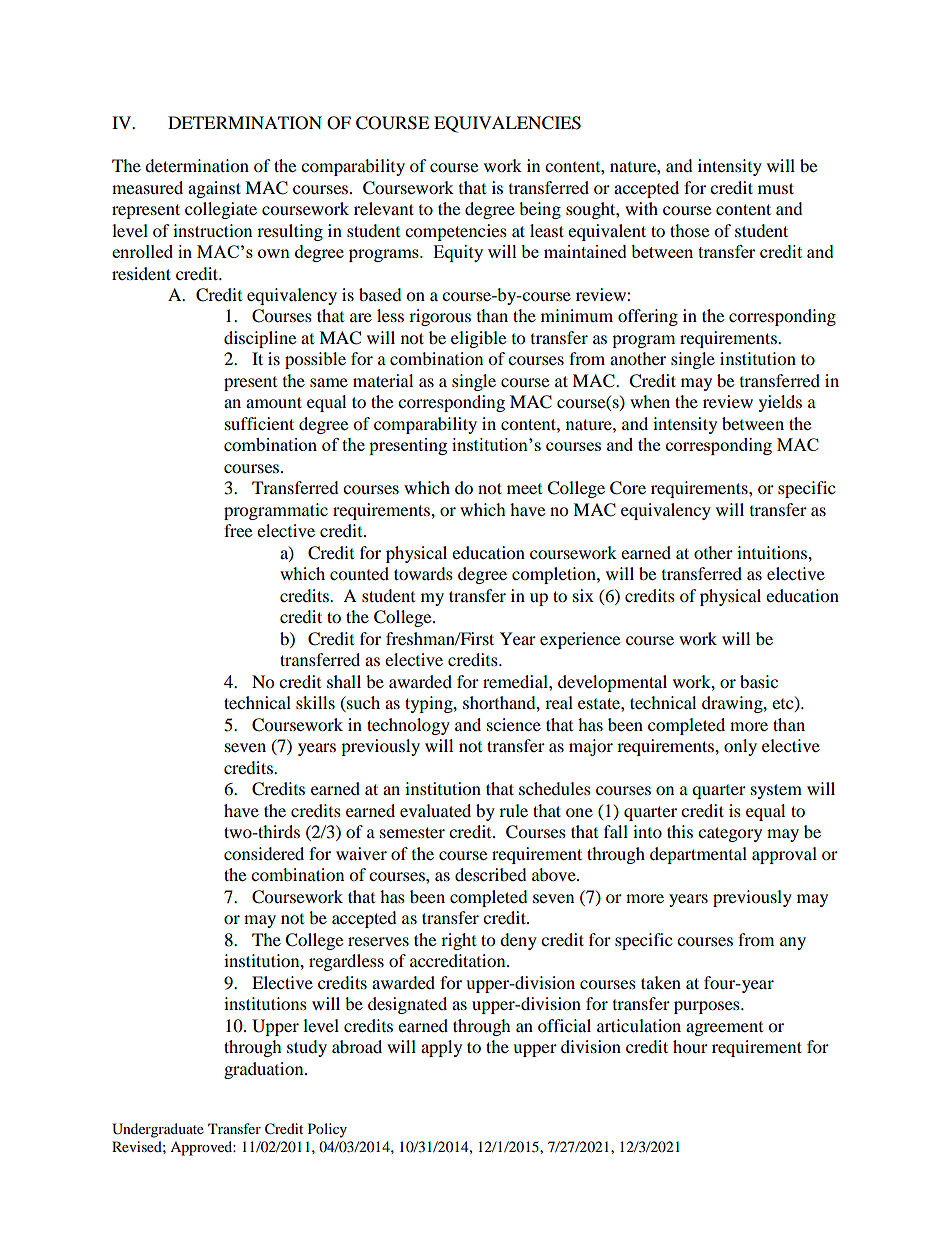 The image size is (952, 1233). What do you see at coordinates (214, 189) in the image?
I see `against` at bounding box center [214, 189].
